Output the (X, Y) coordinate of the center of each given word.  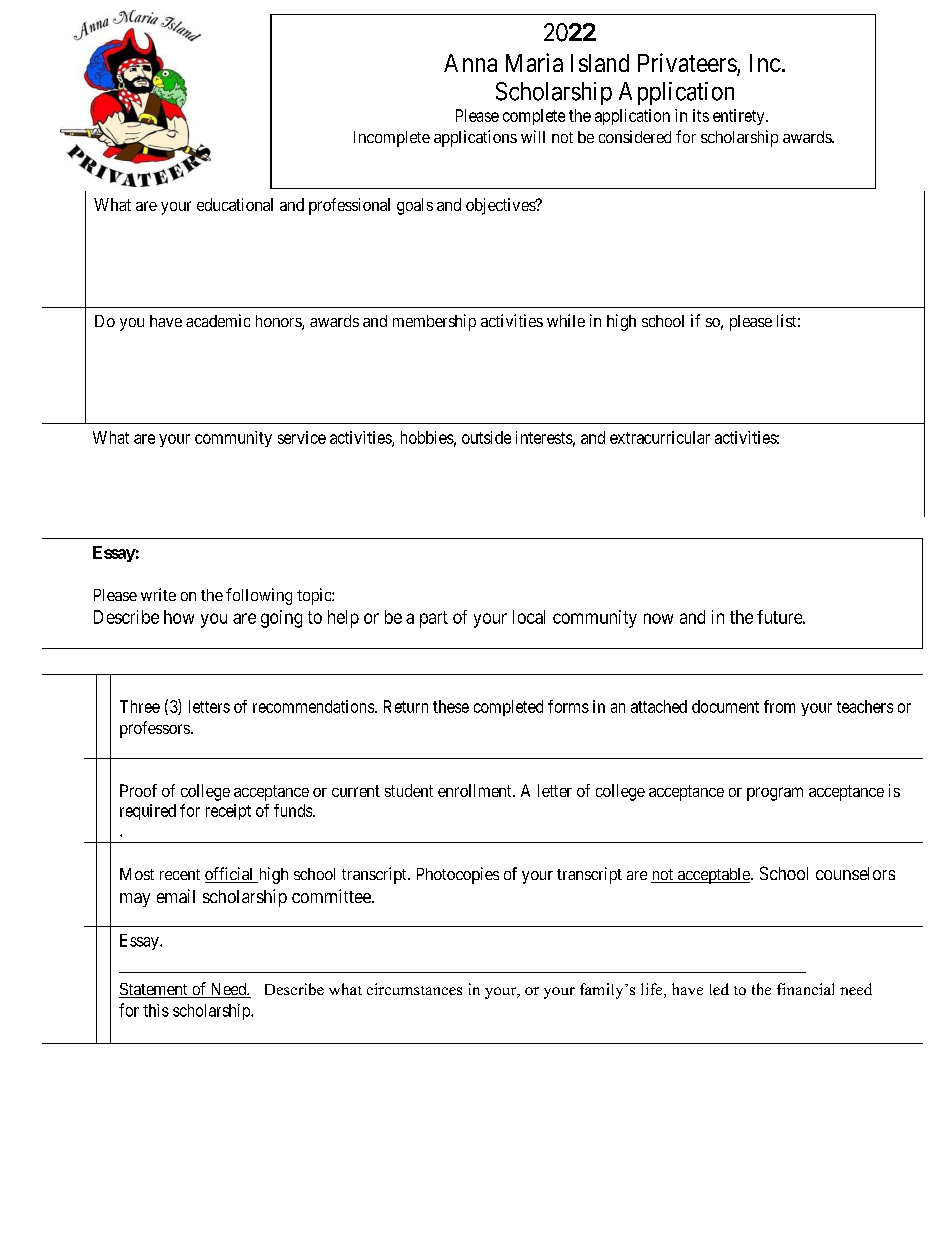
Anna (470, 63)
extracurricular (660, 437)
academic (218, 320)
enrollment (476, 790)
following (259, 596)
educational (235, 204)
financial (805, 989)
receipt (228, 812)
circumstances (414, 989)
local (529, 617)
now (658, 618)
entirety (740, 117)
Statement (154, 990)
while (566, 320)
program (775, 794)
